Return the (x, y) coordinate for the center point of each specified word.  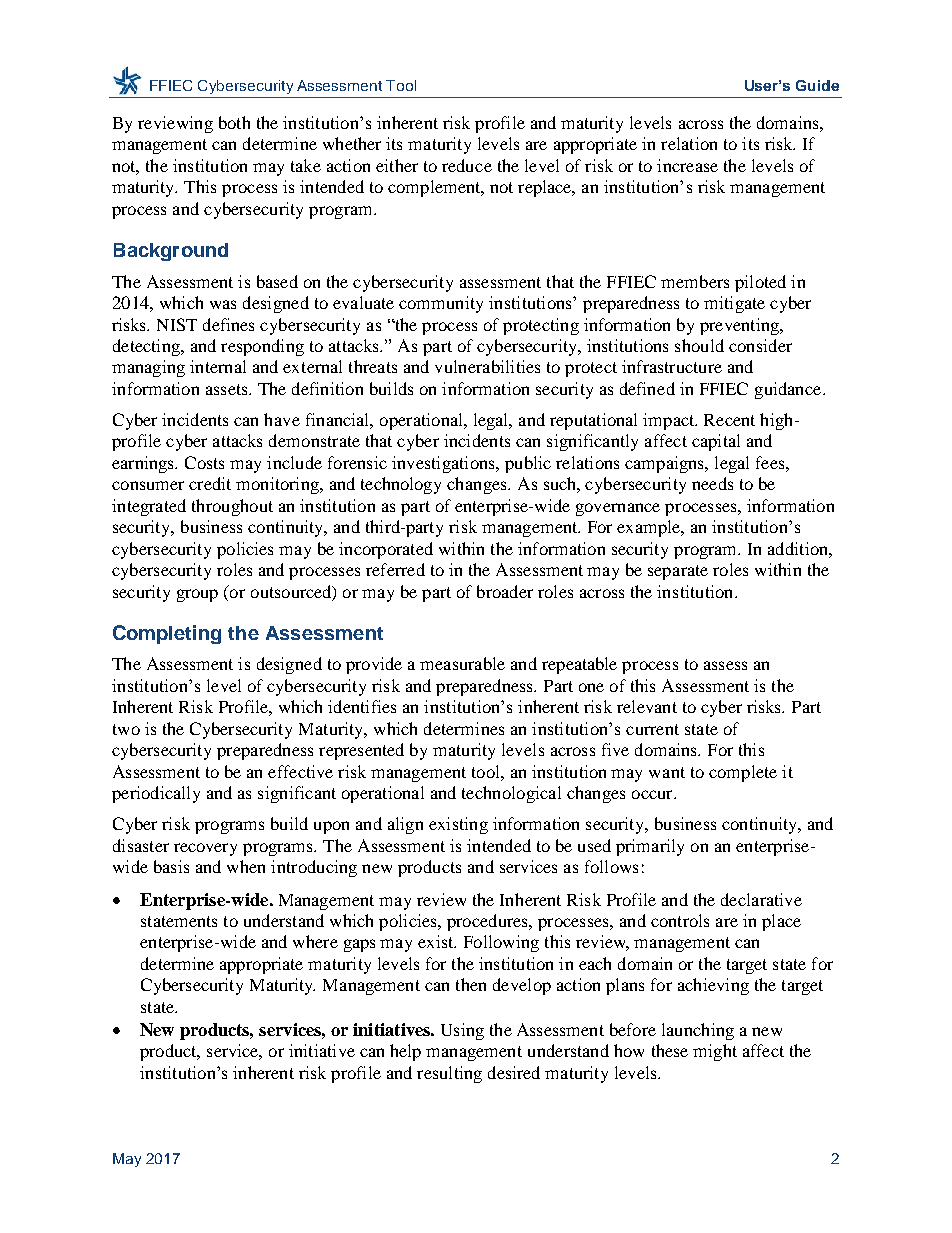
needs (712, 483)
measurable (462, 663)
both (234, 122)
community (441, 304)
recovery (205, 849)
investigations (444, 464)
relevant (647, 706)
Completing (167, 634)
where (315, 941)
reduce (467, 165)
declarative (761, 899)
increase (687, 165)
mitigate (734, 304)
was (223, 304)
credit (210, 483)
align (405, 825)
